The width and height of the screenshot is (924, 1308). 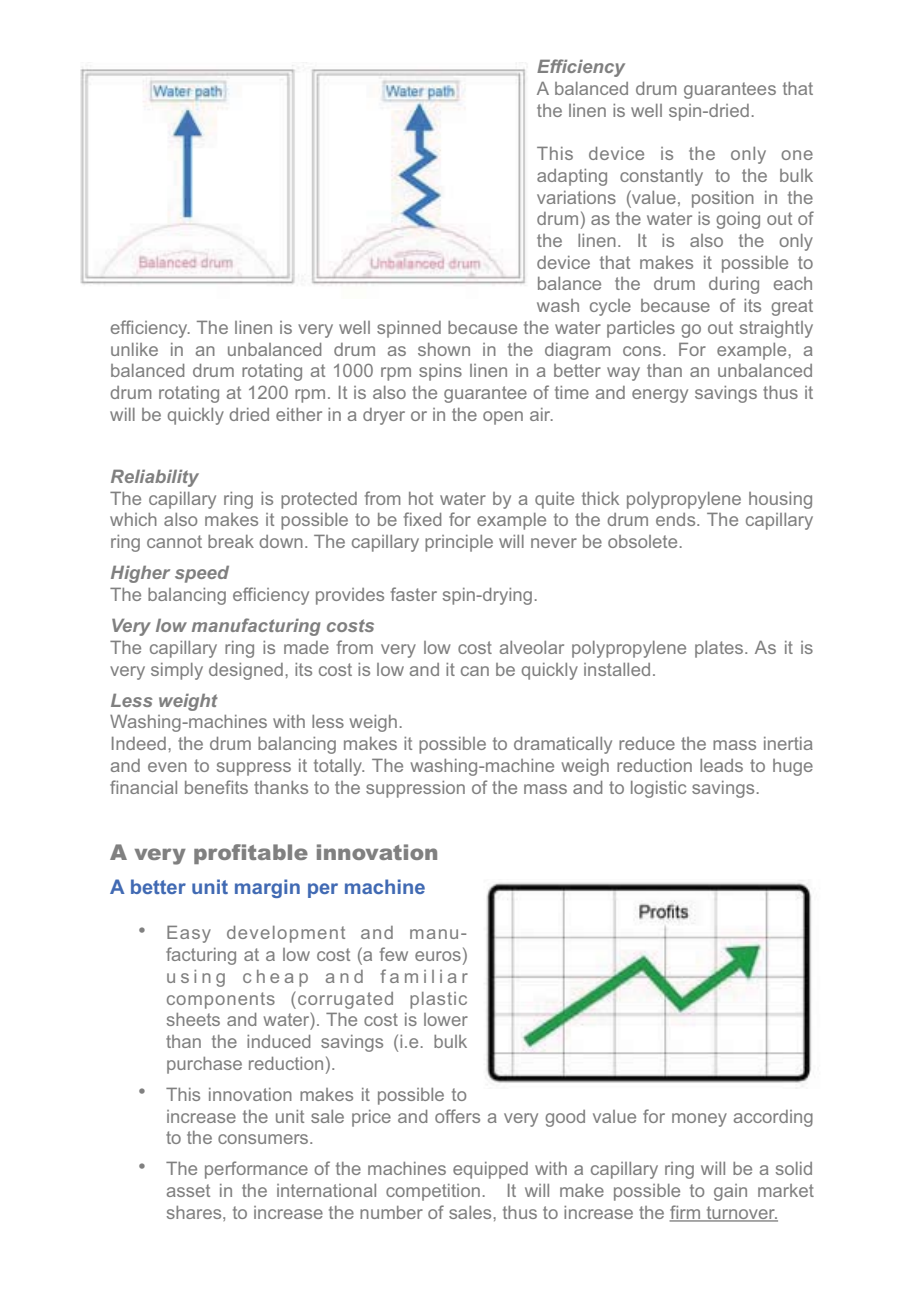 What do you see at coordinates (723, 199) in the screenshot?
I see `position` at bounding box center [723, 199].
